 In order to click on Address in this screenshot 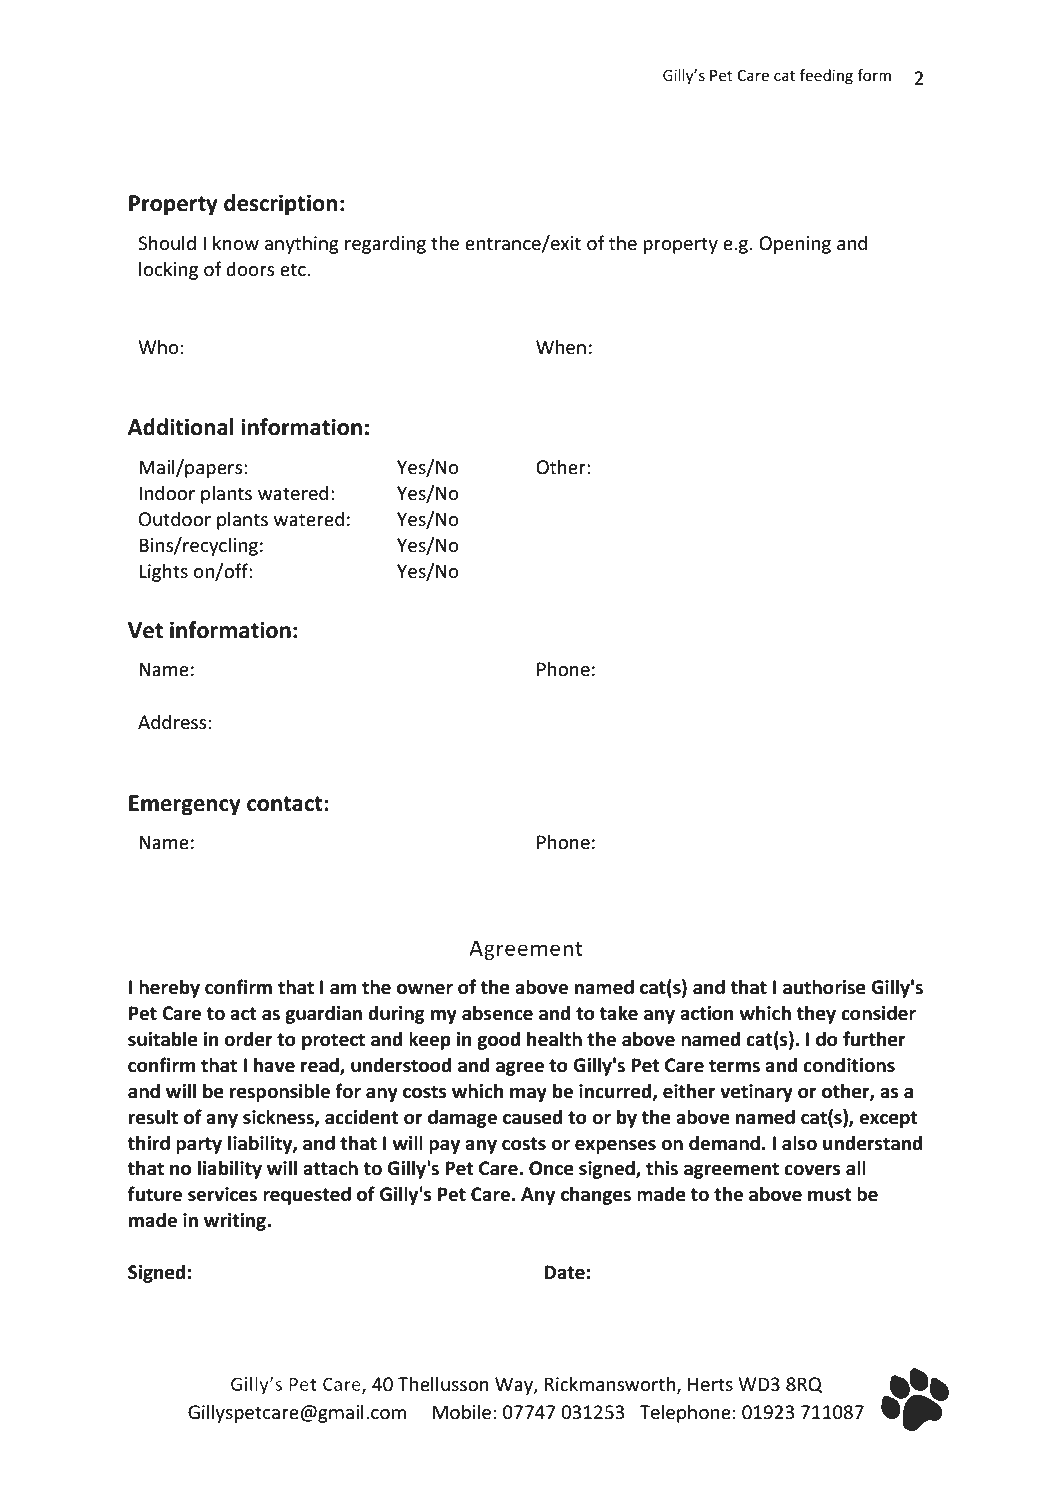, I will do `click(172, 722)`.
